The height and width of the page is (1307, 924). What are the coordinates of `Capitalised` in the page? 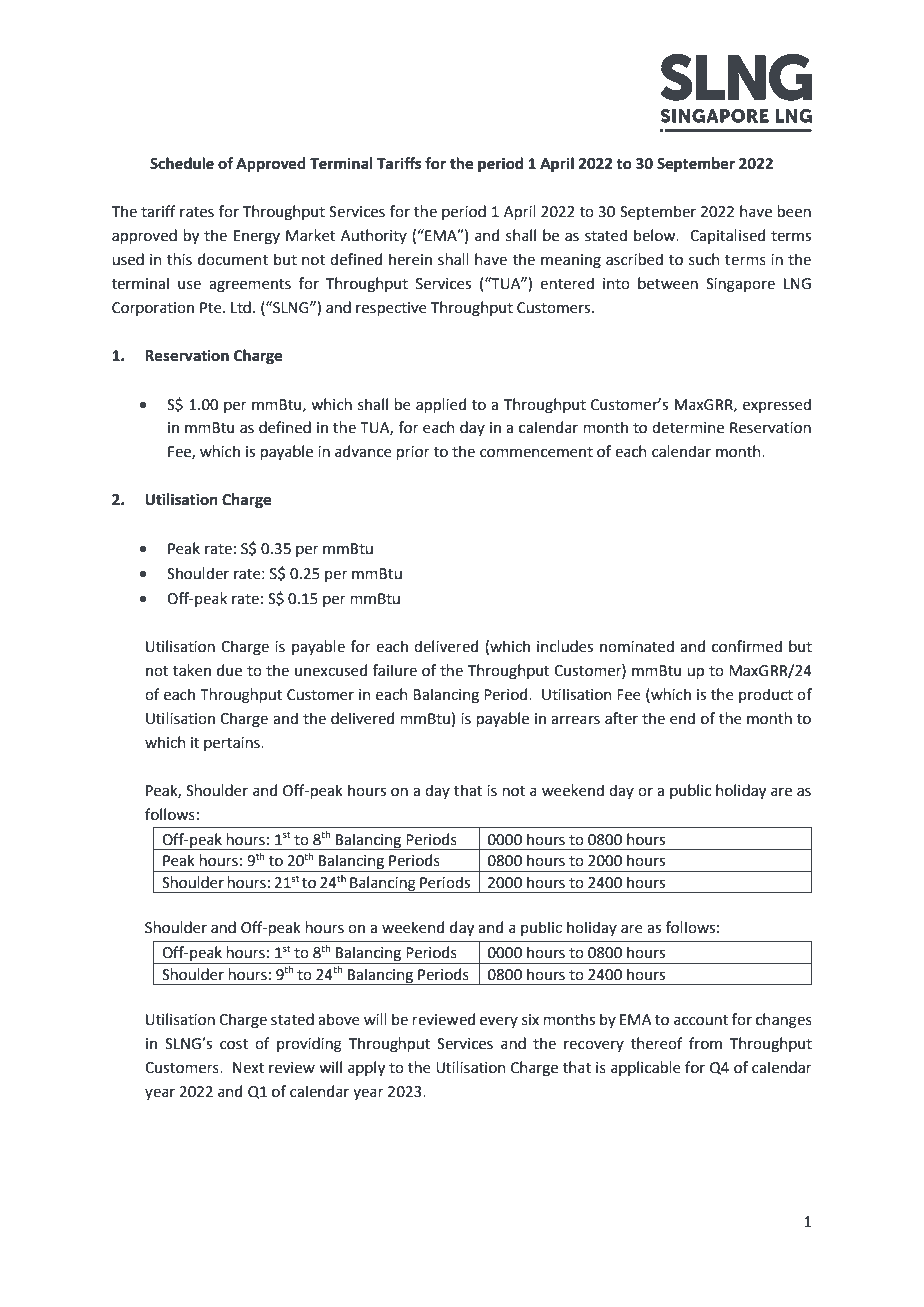 It's located at (727, 236).
